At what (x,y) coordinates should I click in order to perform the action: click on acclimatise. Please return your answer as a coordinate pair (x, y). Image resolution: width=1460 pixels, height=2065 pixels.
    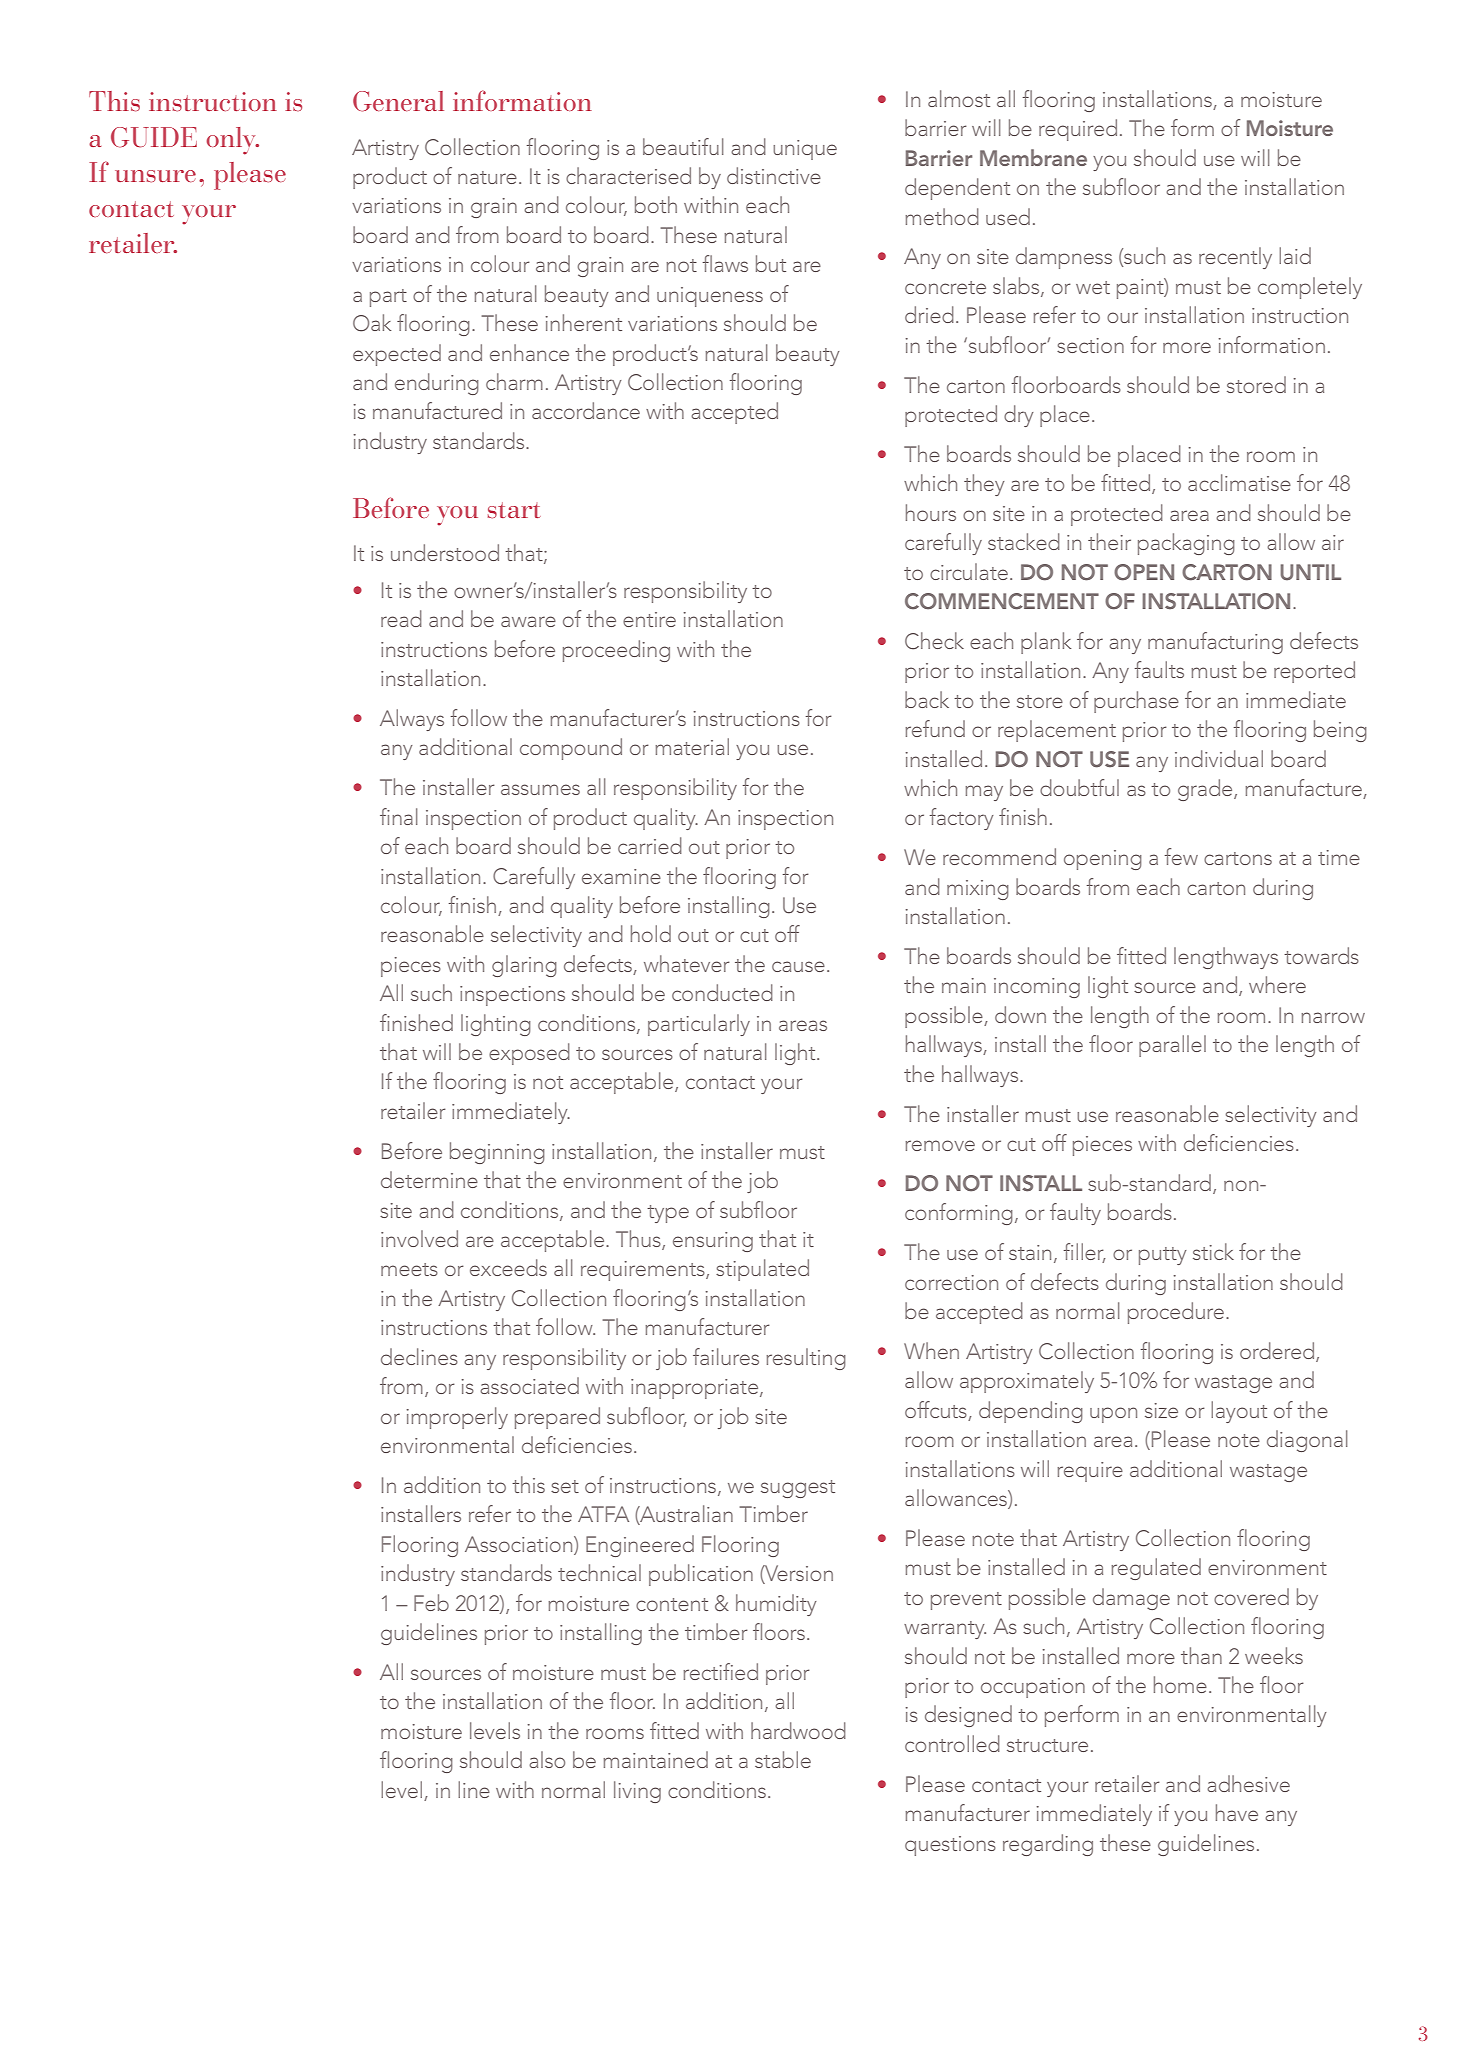
    Looking at the image, I should click on (1239, 482).
